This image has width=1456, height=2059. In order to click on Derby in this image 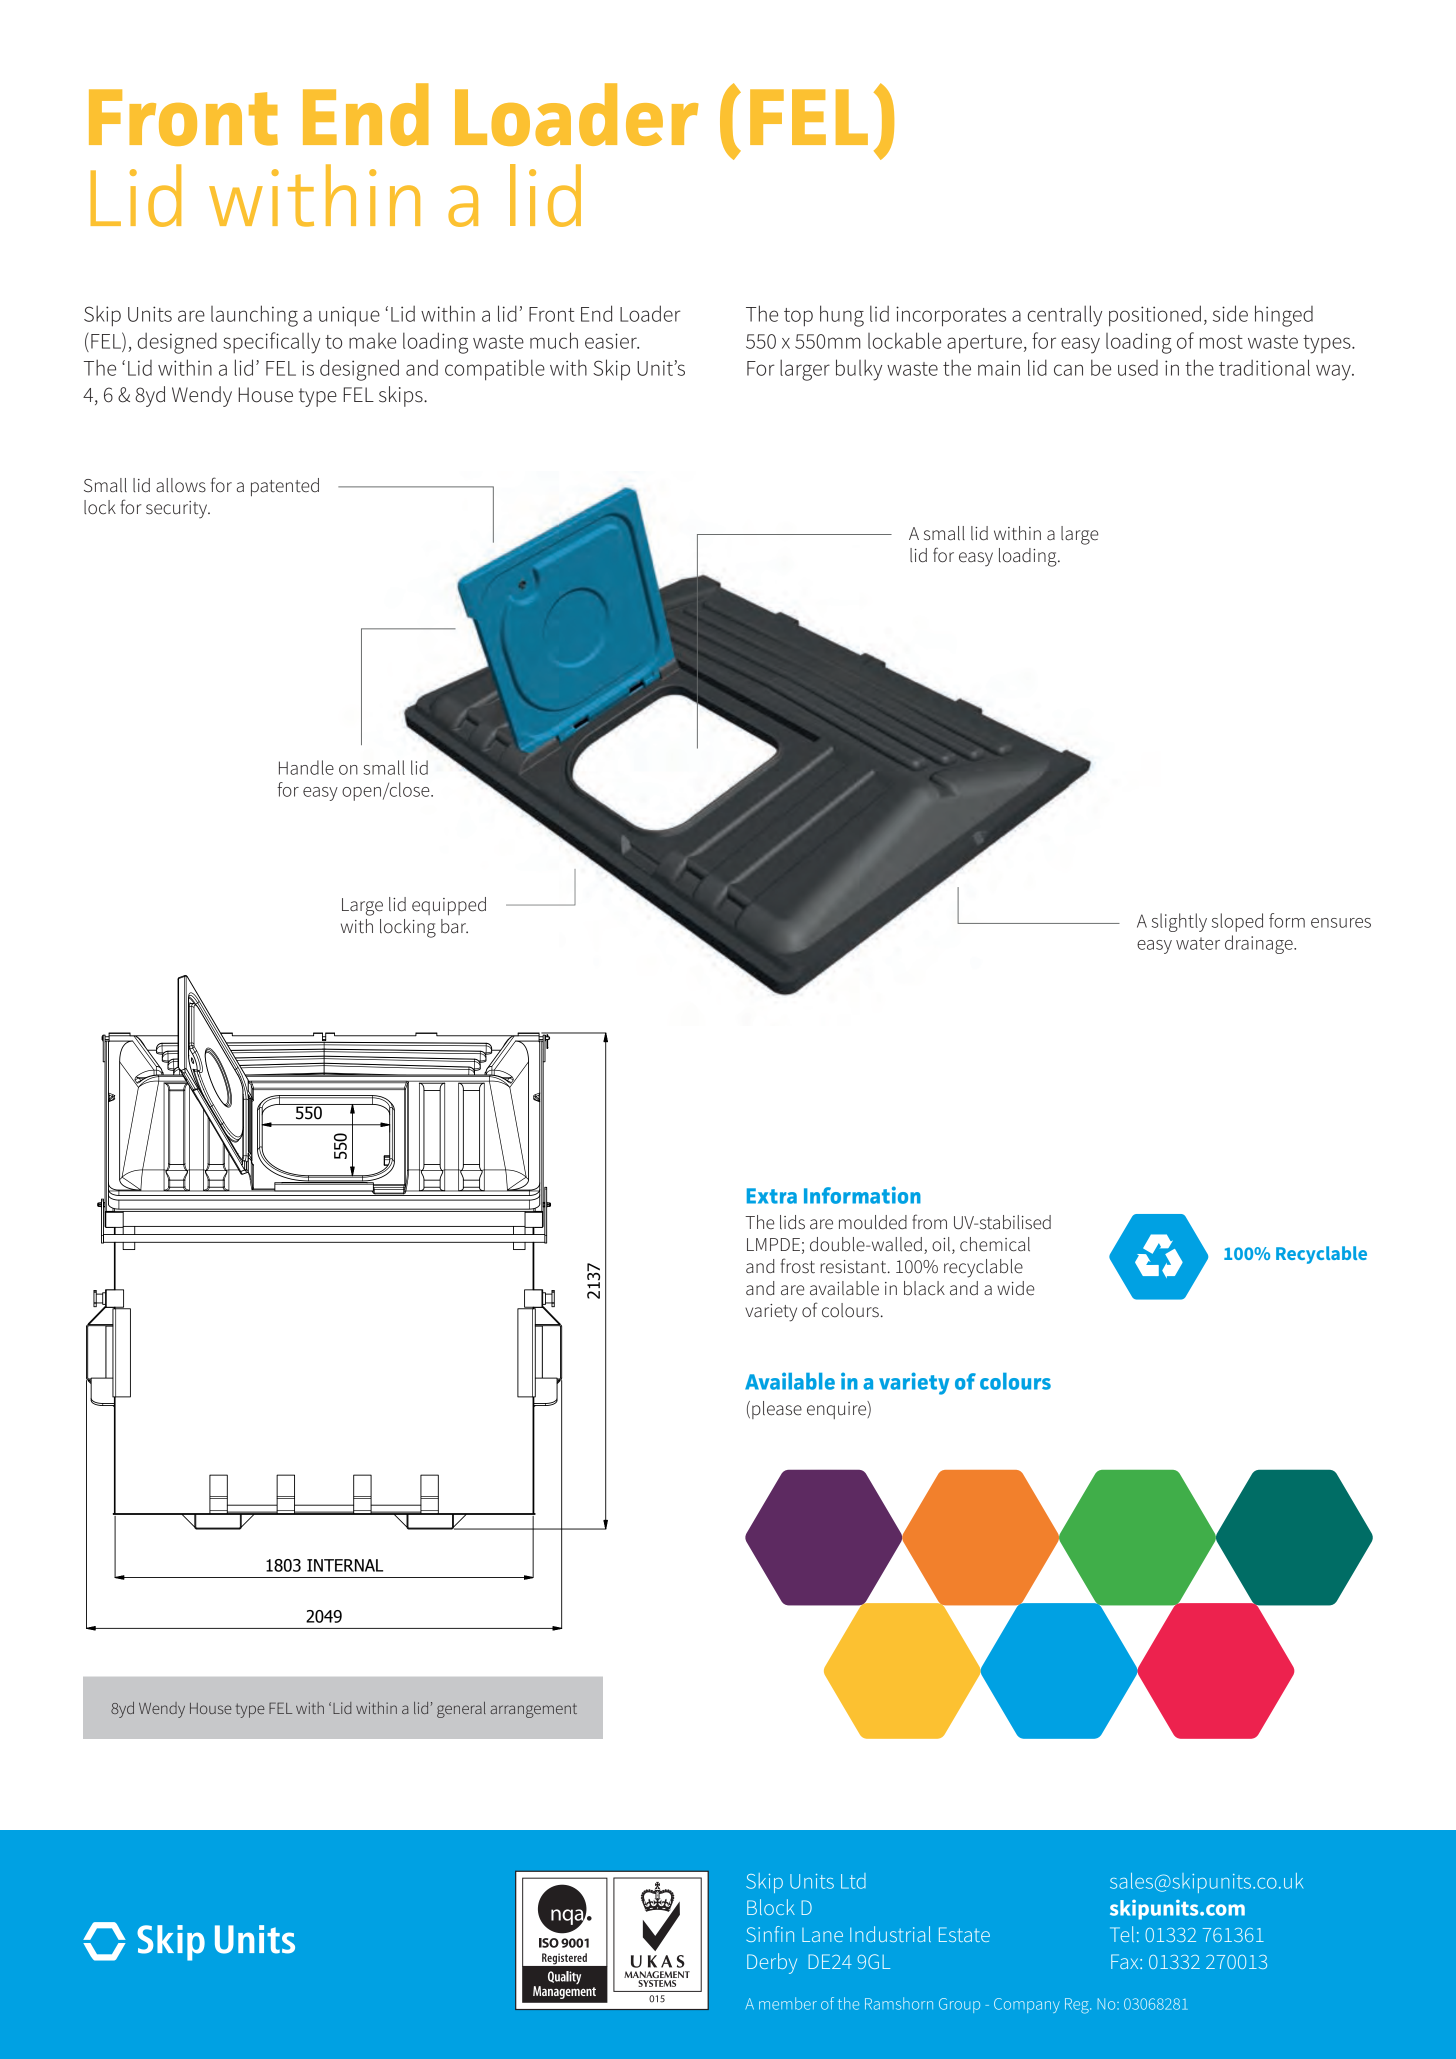, I will do `click(772, 1963)`.
